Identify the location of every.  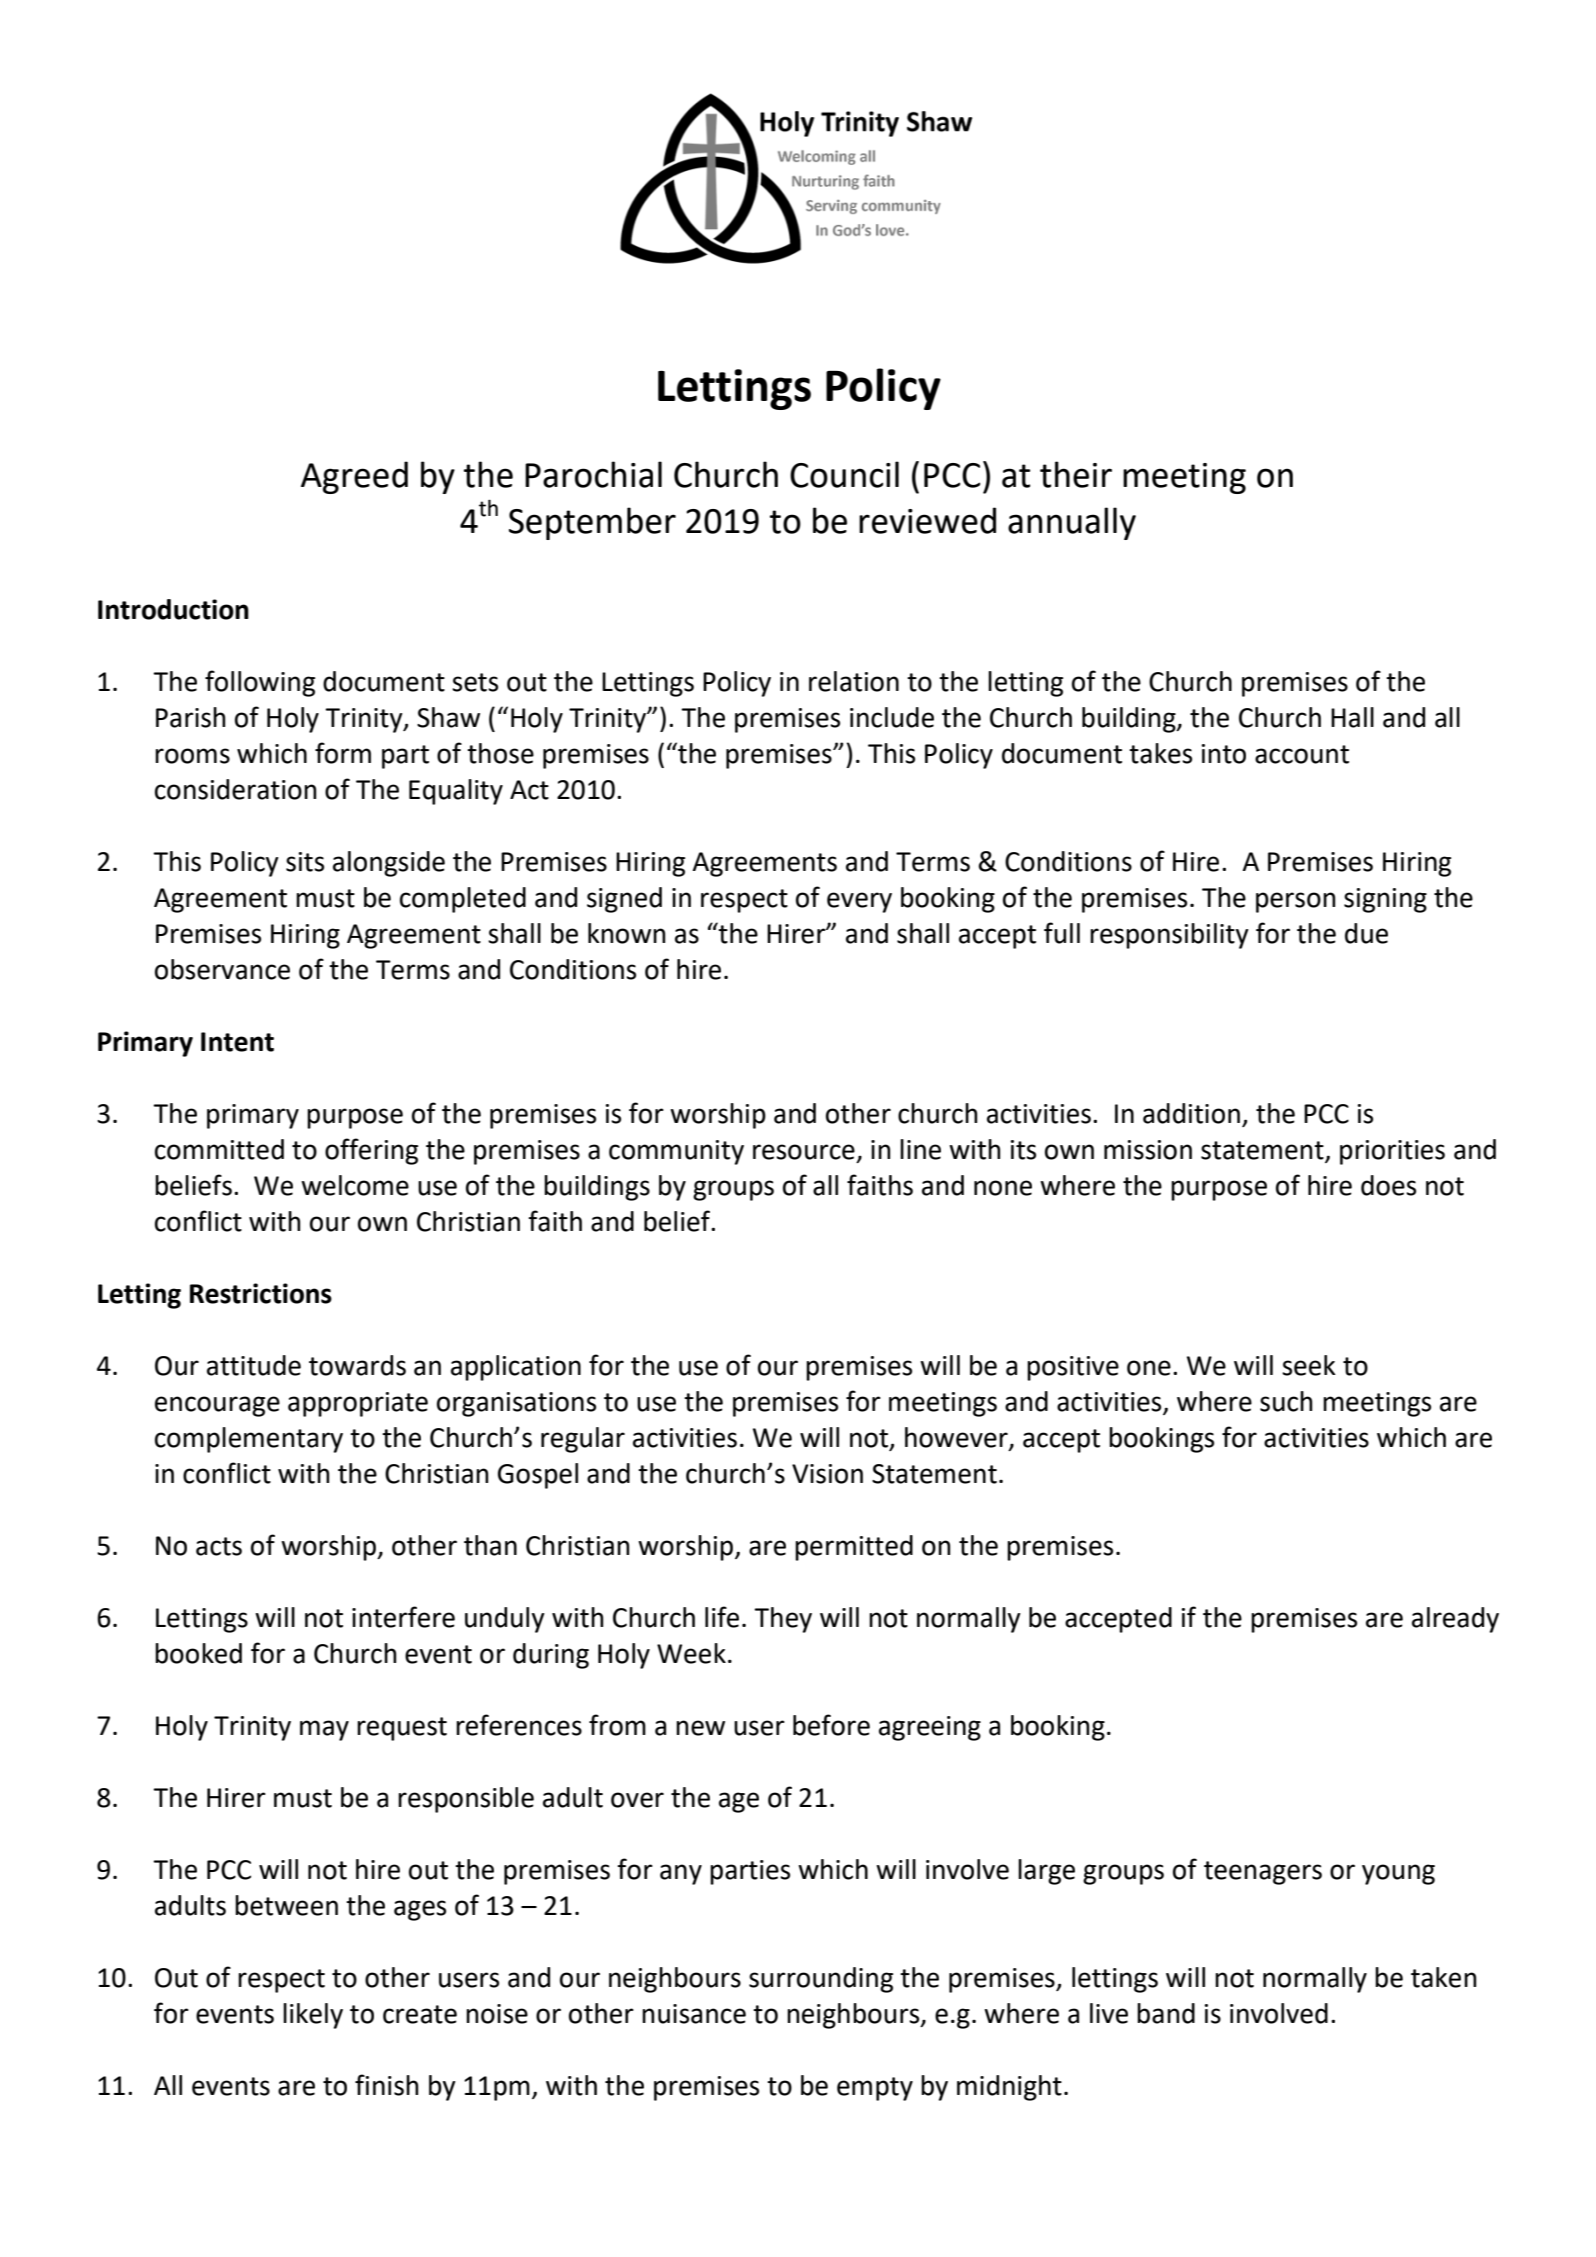
(859, 902).
